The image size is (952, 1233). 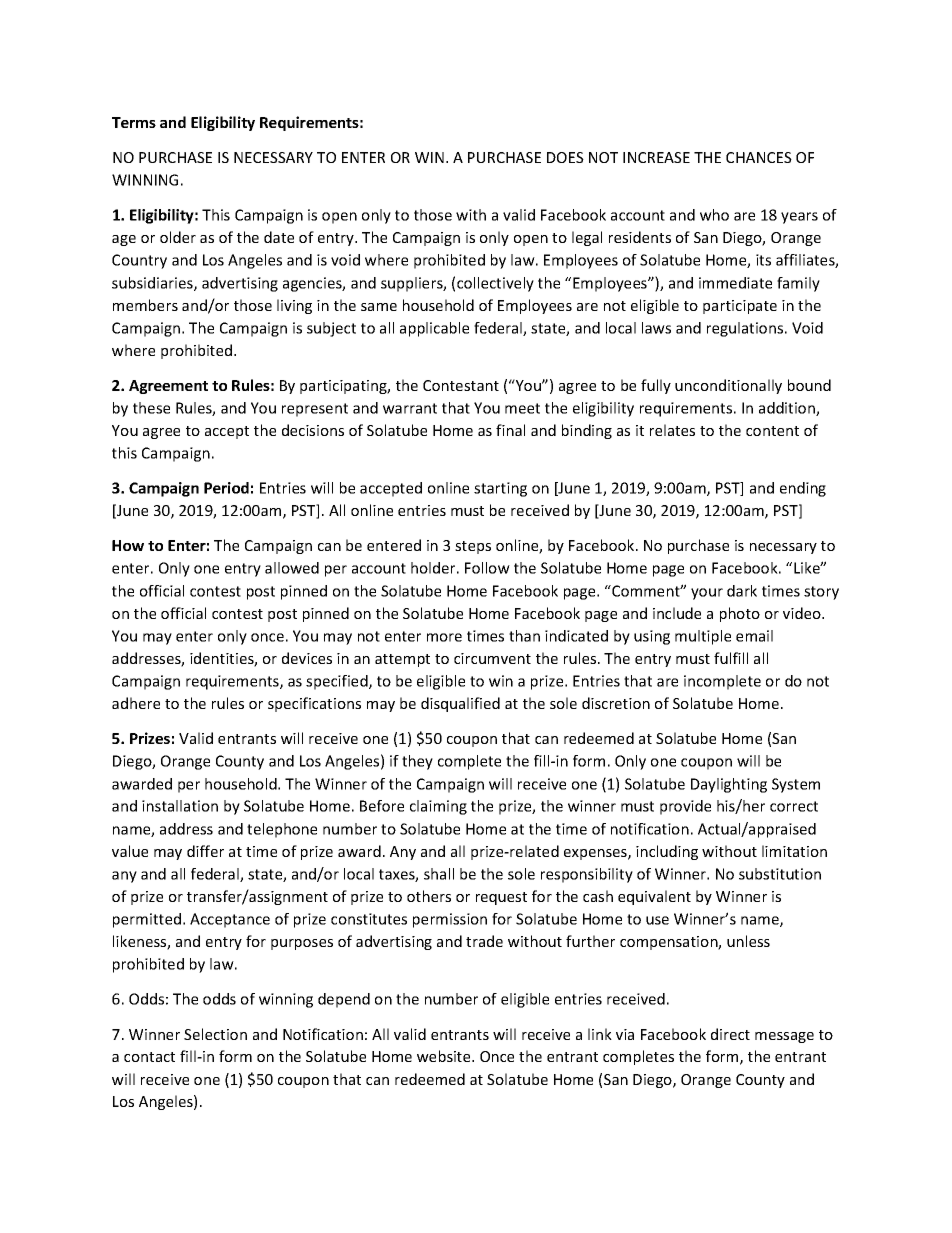 I want to click on allowed, so click(x=292, y=568).
